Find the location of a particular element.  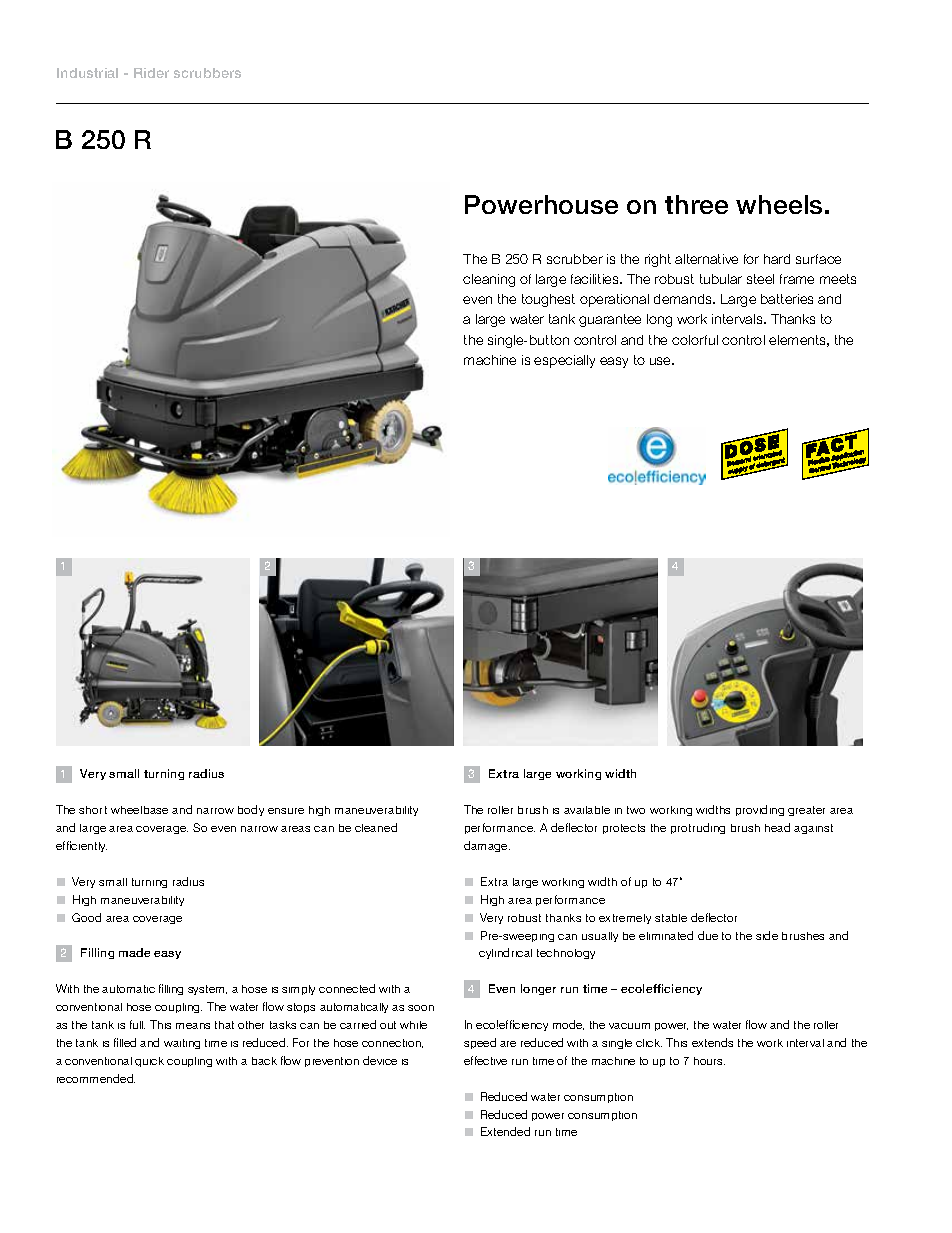

waiting is located at coordinates (182, 1044).
